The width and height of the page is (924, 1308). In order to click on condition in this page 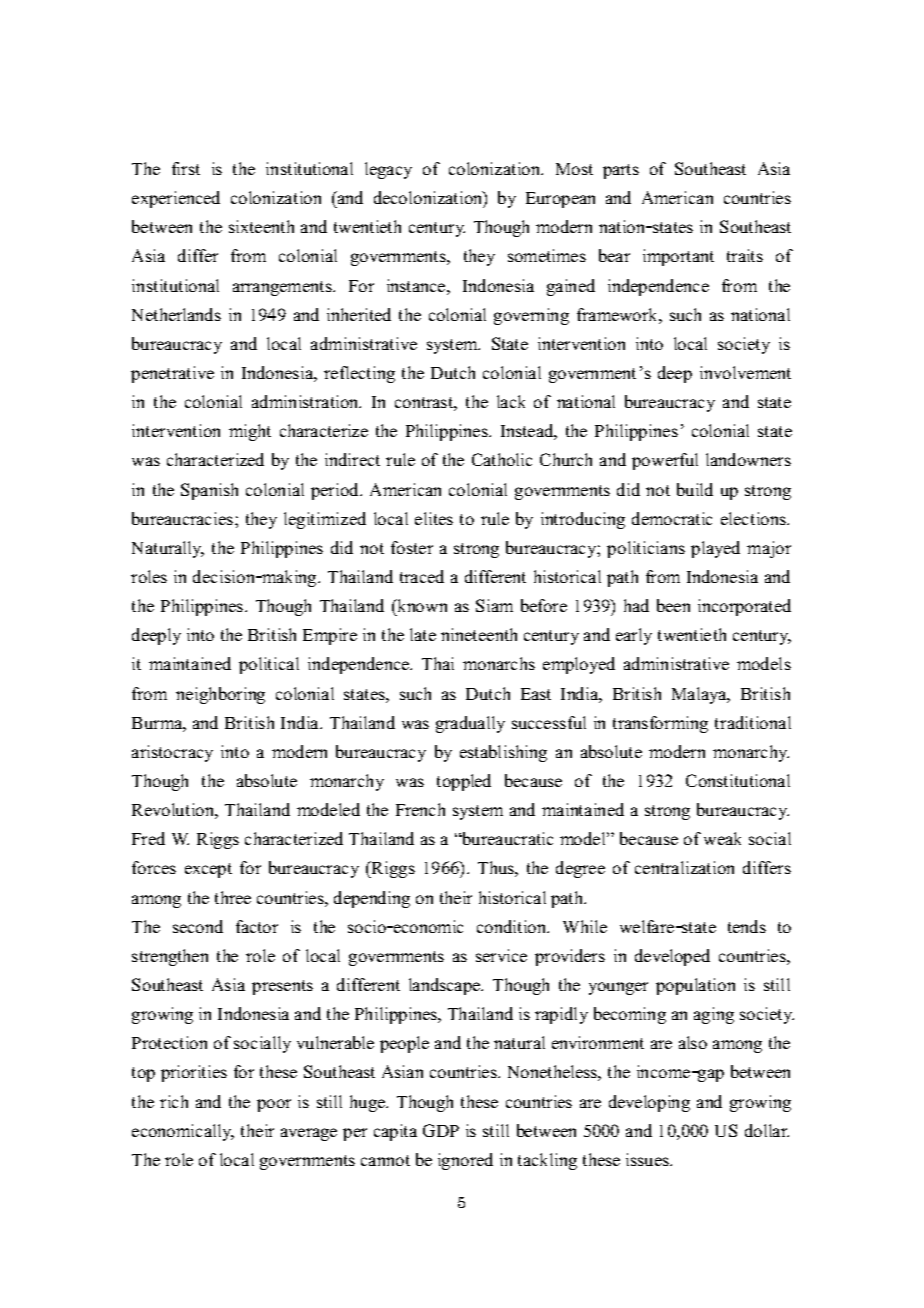, I will do `click(513, 926)`.
